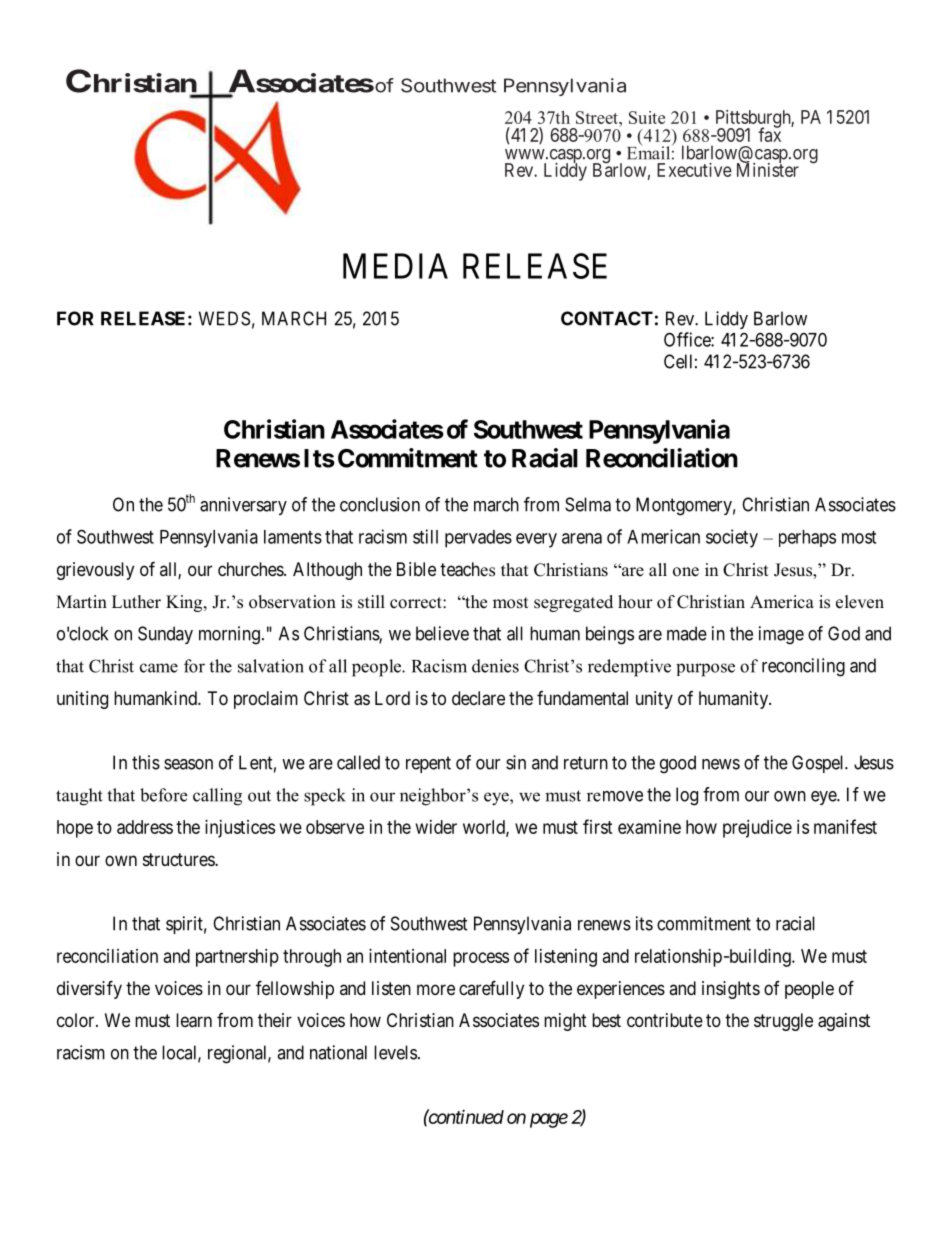 Image resolution: width=952 pixels, height=1233 pixels. I want to click on WEDS, so click(224, 318).
